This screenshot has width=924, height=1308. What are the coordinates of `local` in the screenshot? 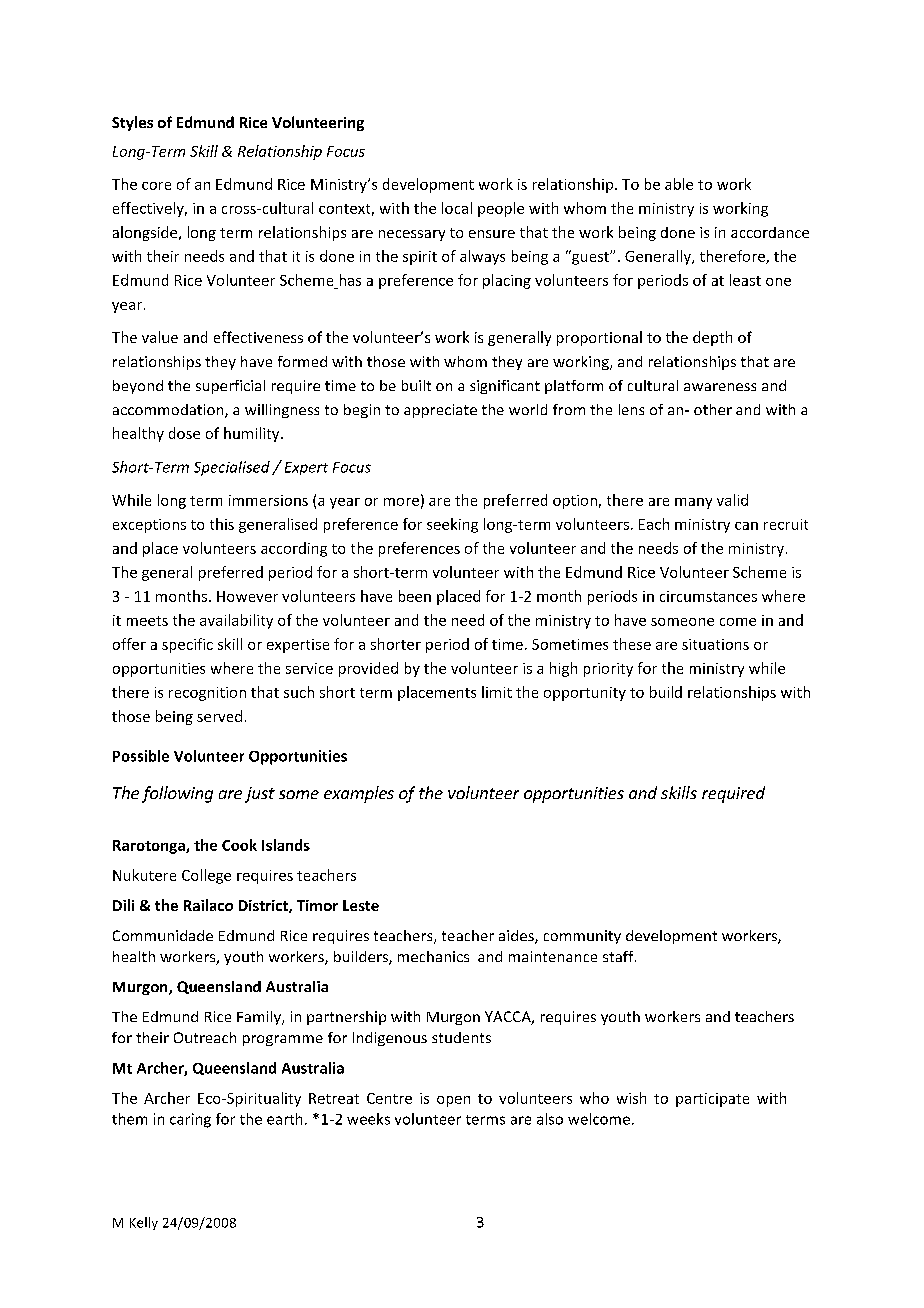 It's located at (457, 208).
